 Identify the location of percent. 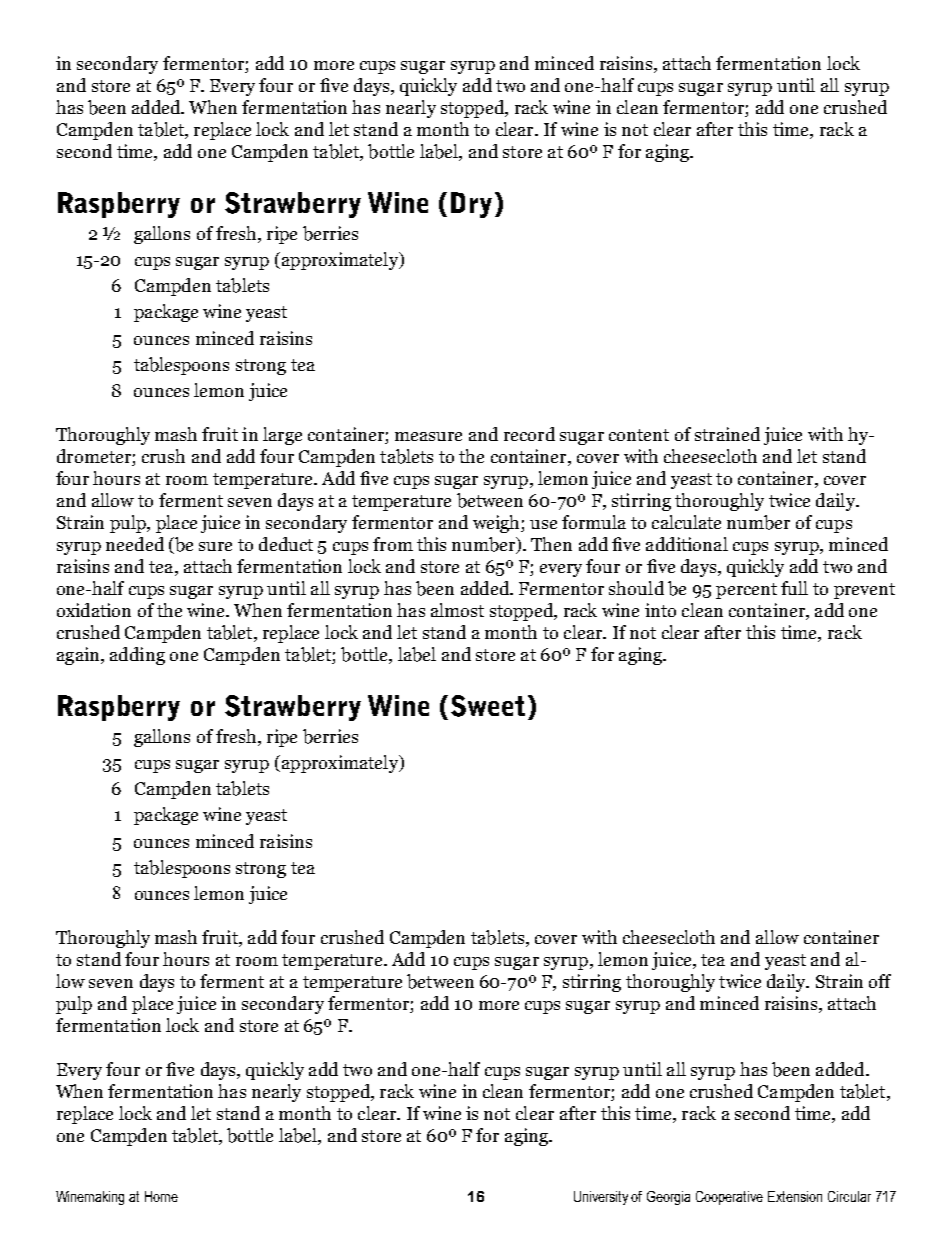
(746, 591).
